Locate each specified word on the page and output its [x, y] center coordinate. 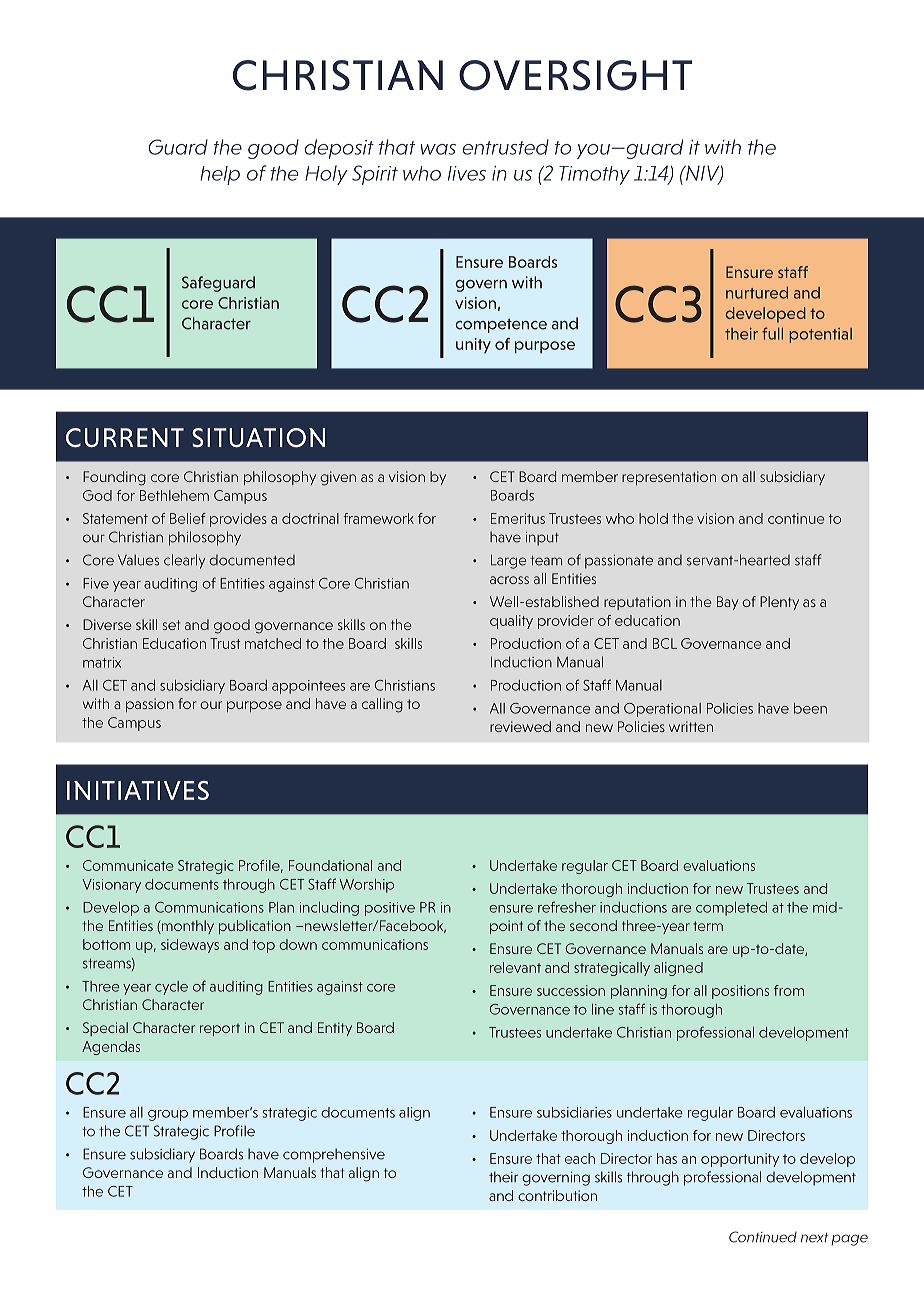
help [220, 175]
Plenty [779, 603]
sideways [190, 946]
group [168, 1115]
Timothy [594, 175]
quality [511, 622]
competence [501, 325]
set [171, 625]
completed [731, 909]
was [438, 149]
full [772, 333]
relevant [515, 967]
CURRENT [125, 438]
